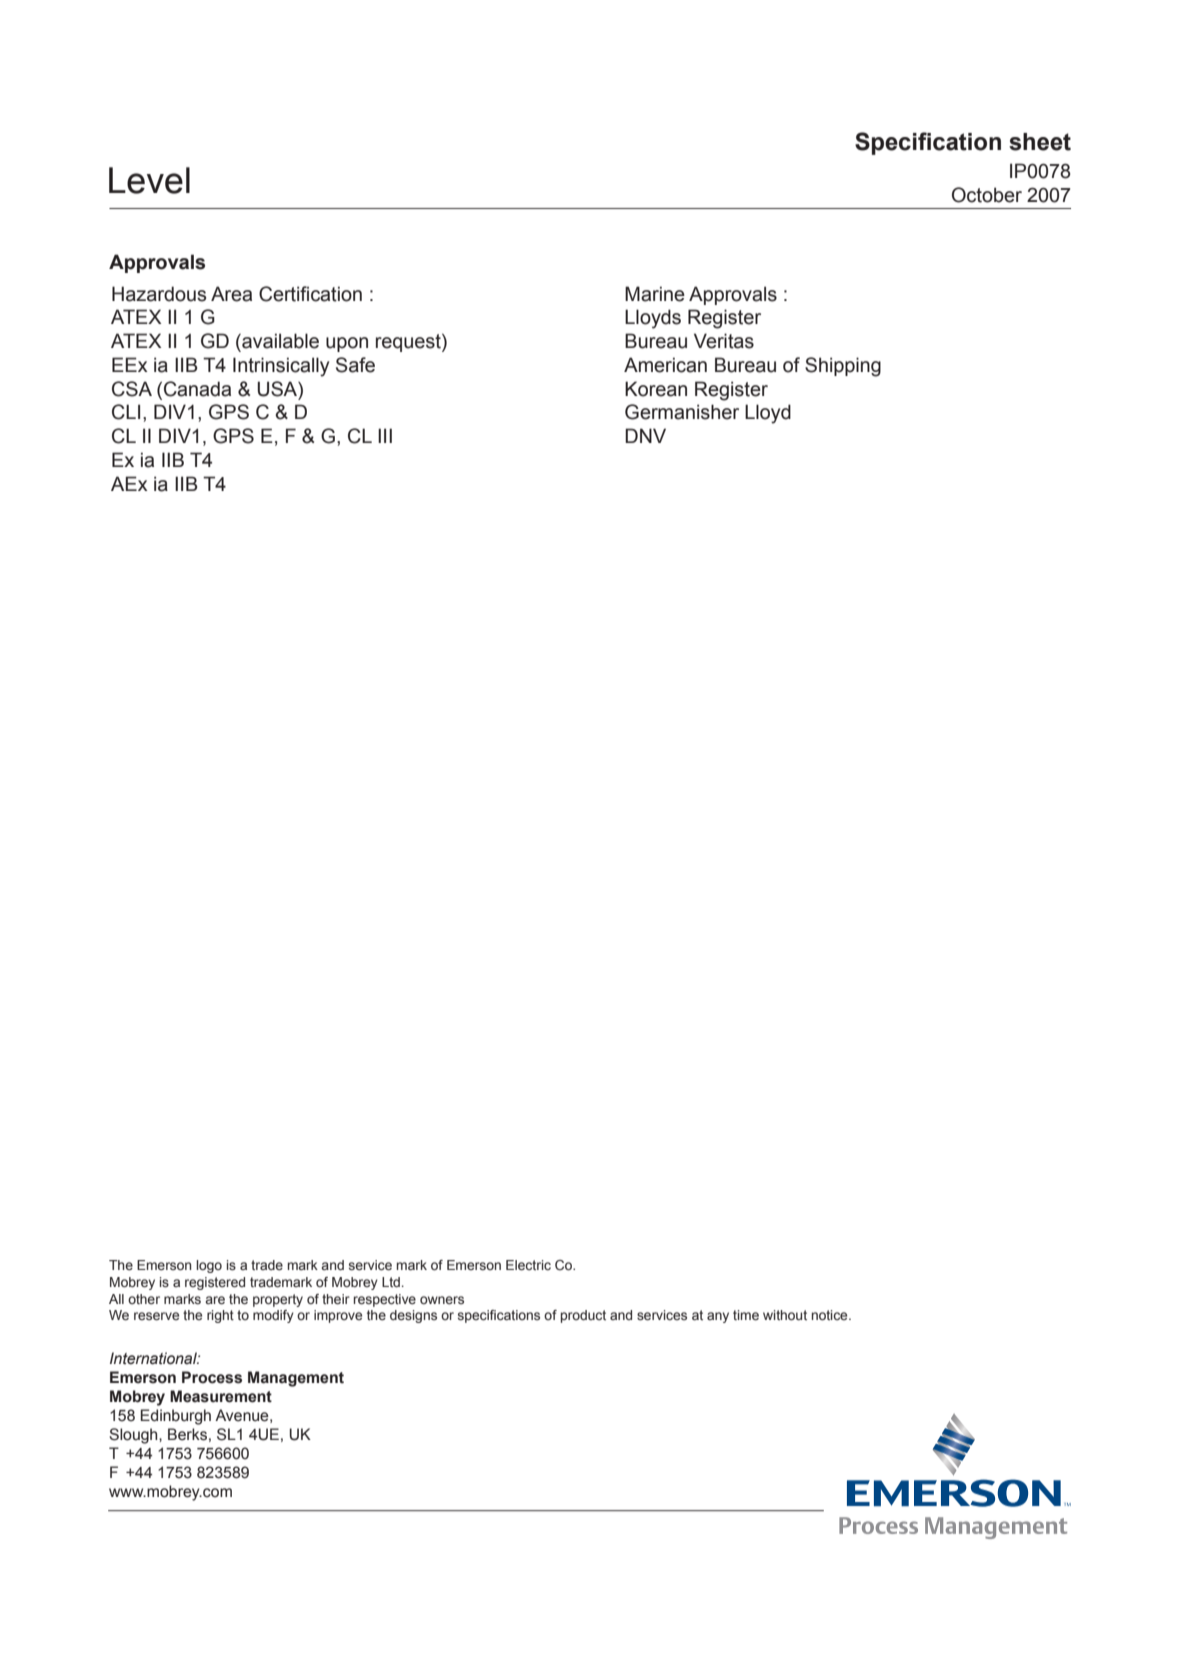  What do you see at coordinates (528, 1265) in the screenshot?
I see `Electric` at bounding box center [528, 1265].
